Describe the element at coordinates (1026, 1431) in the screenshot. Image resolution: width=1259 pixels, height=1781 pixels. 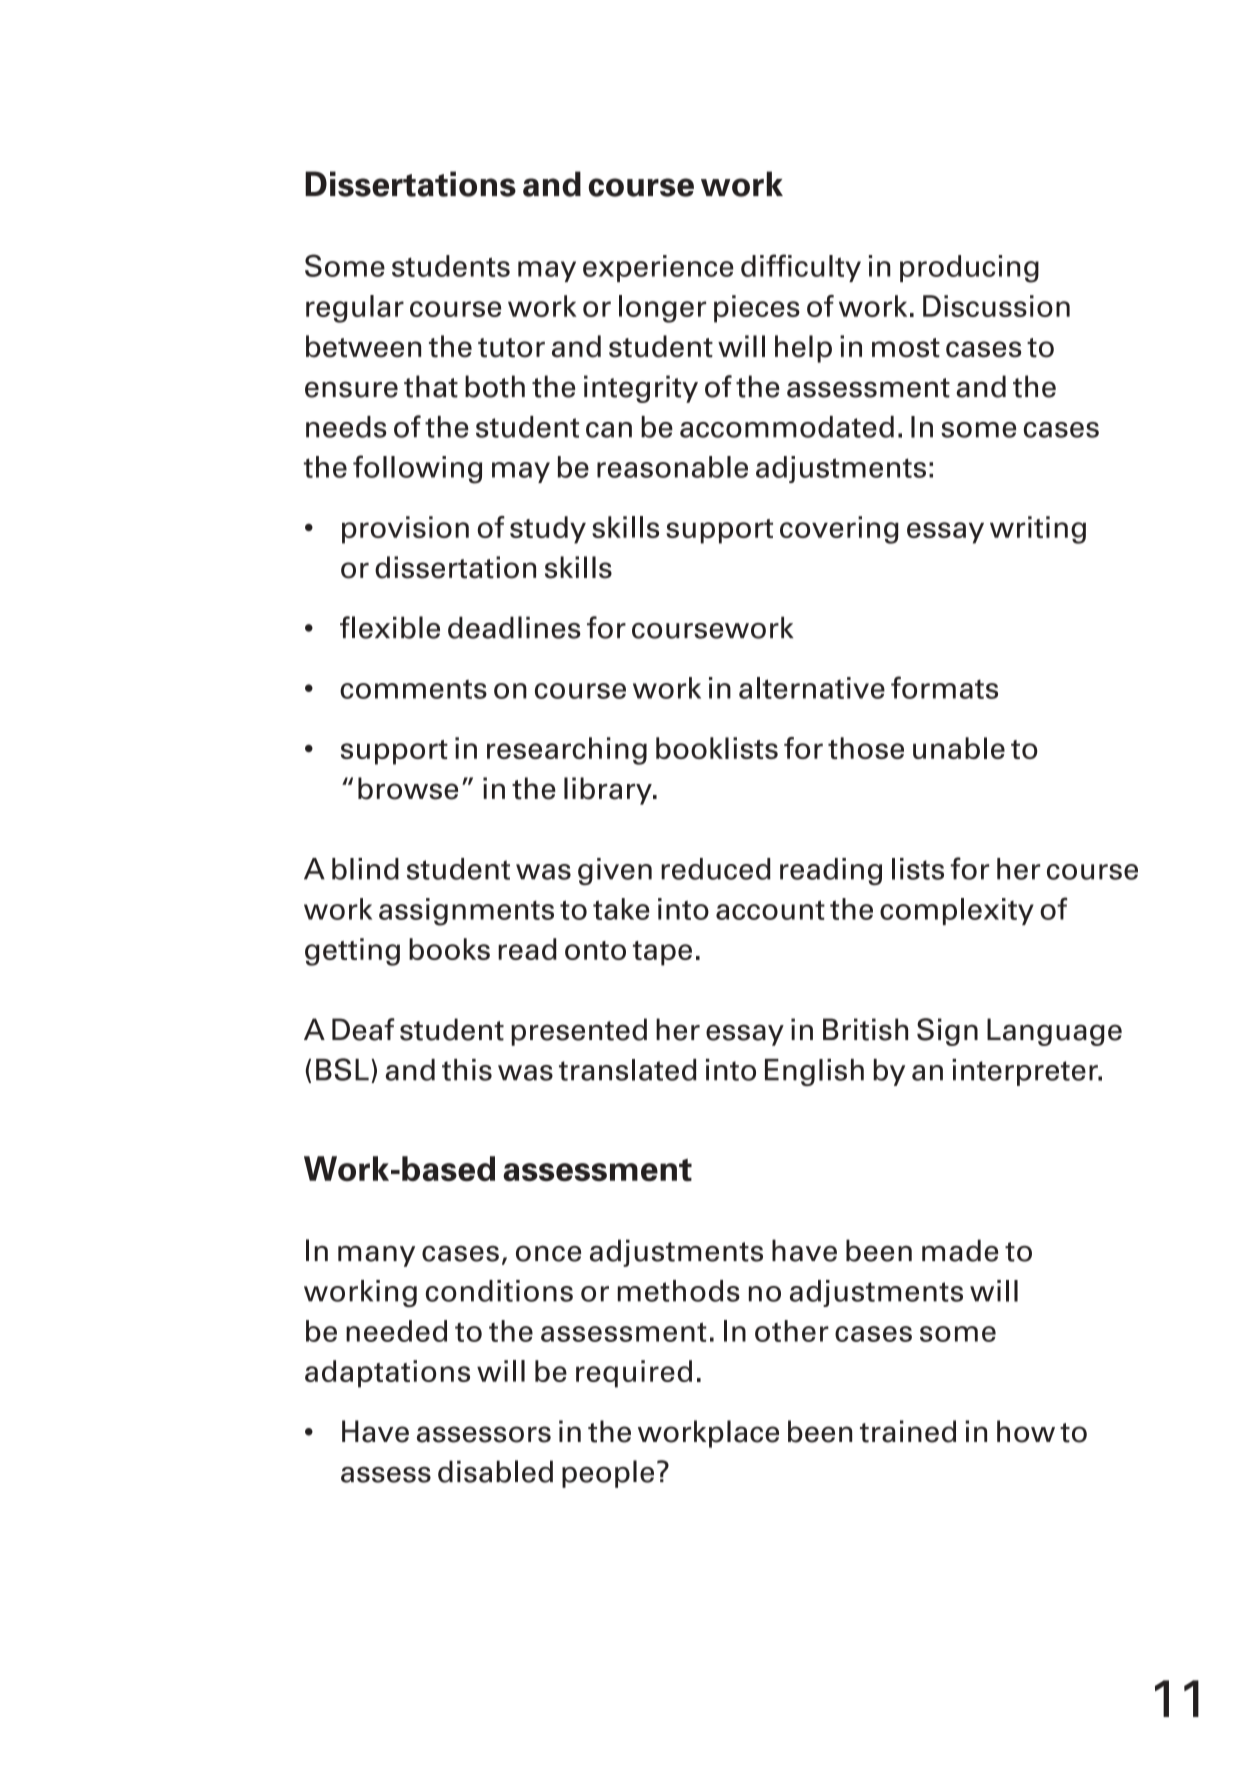
I see `how` at that location.
